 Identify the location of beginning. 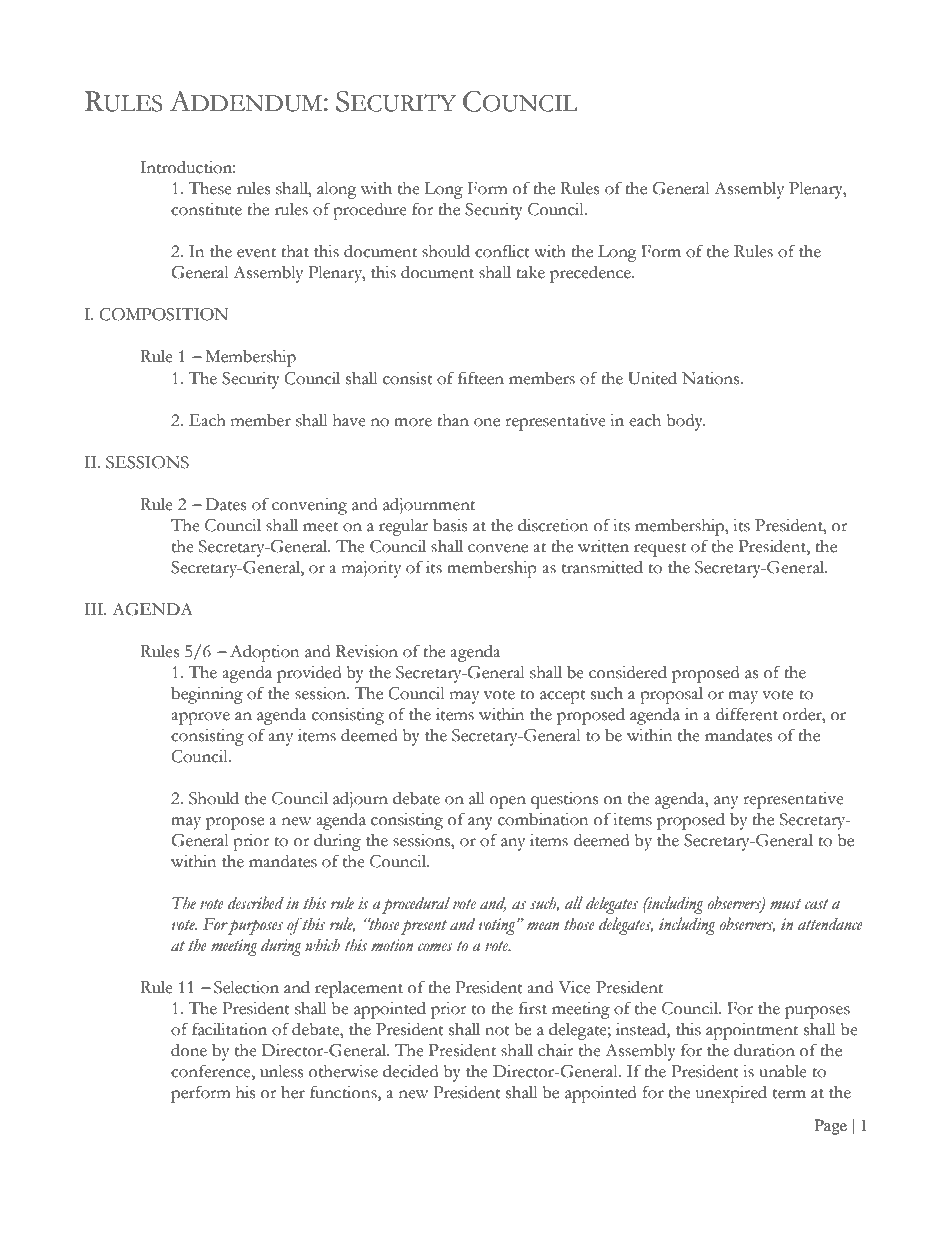
(207, 695).
